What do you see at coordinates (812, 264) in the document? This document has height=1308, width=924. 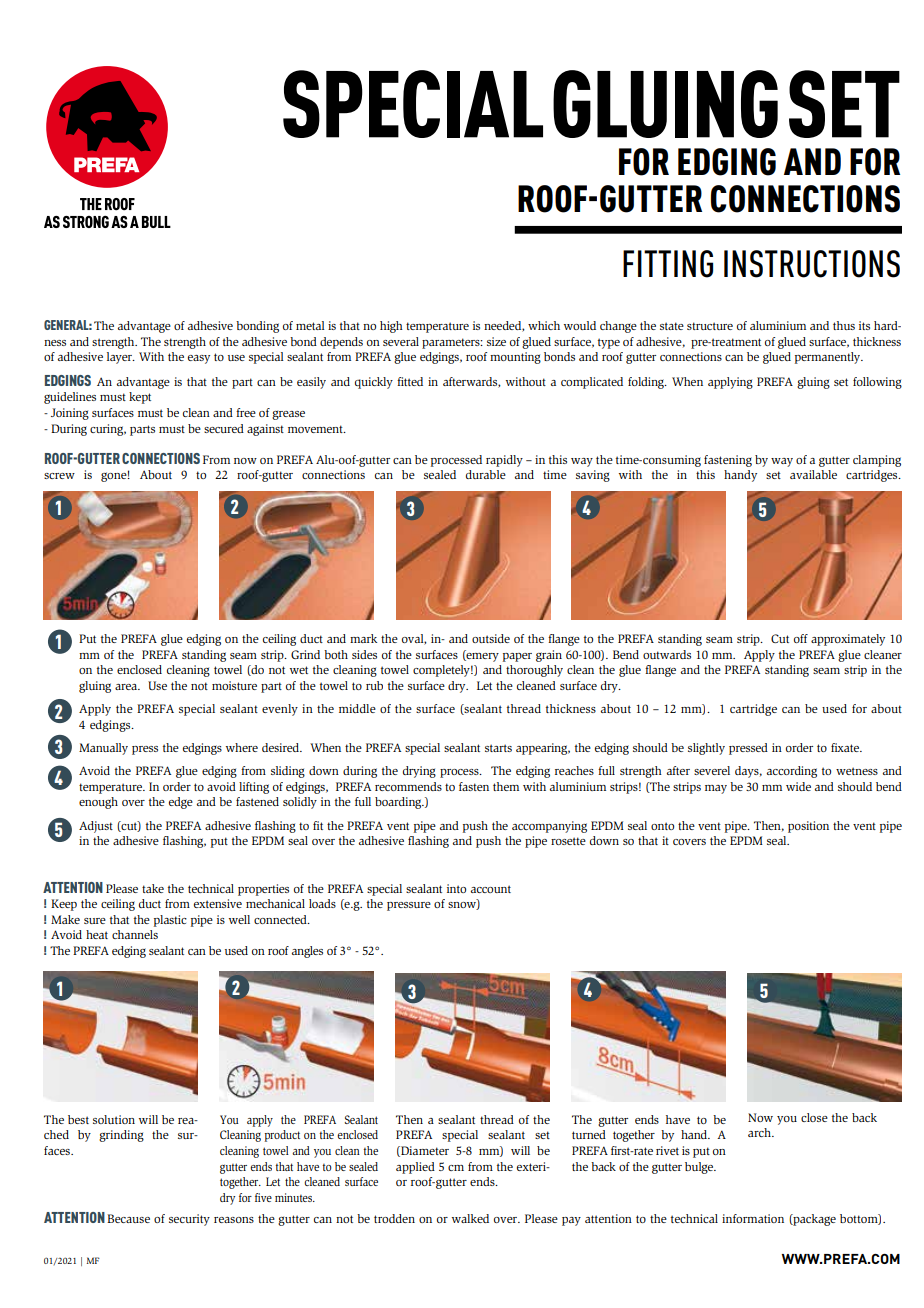 I see `INSTRUCTIONS` at bounding box center [812, 264].
